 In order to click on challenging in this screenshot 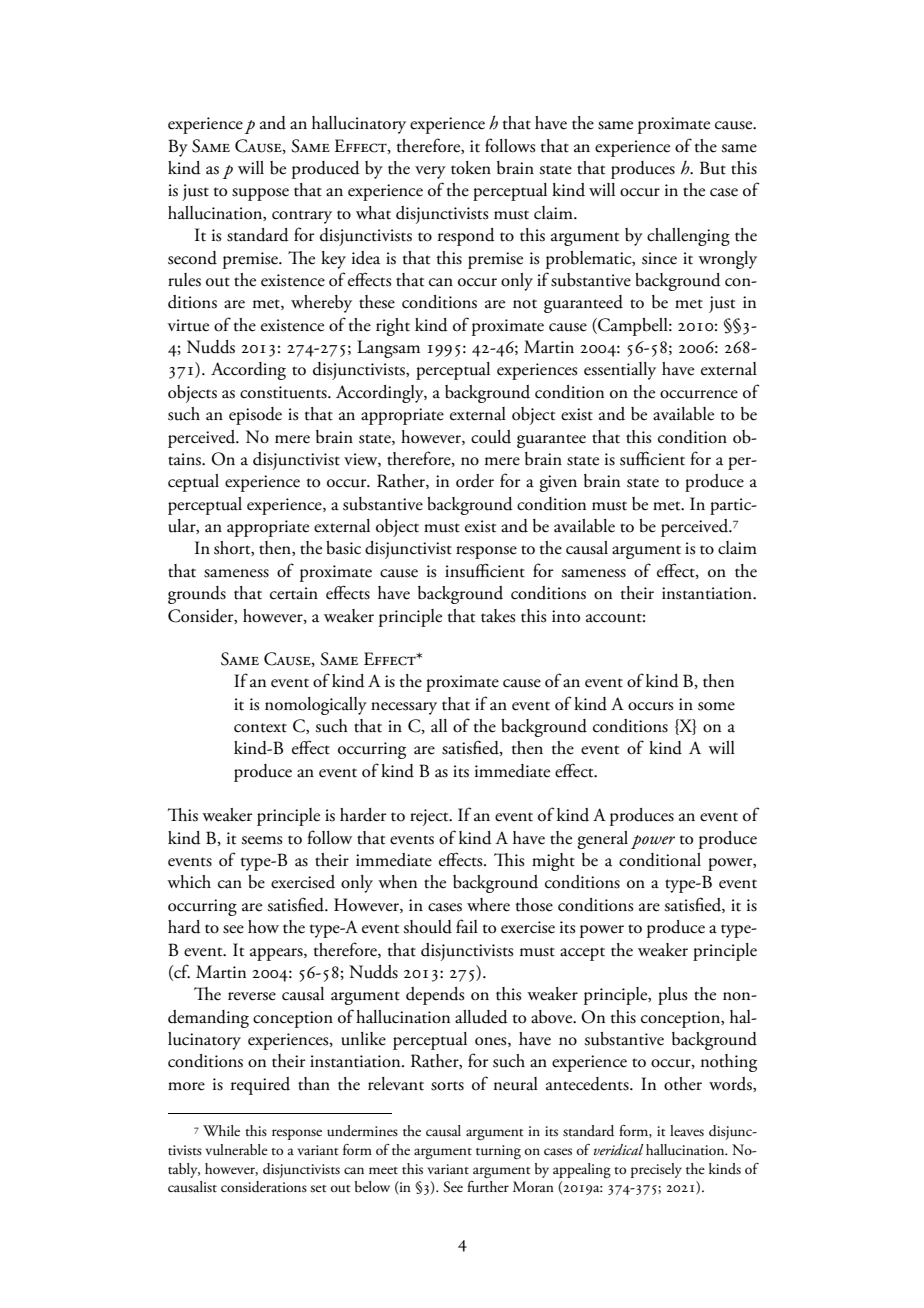, I will do `click(688, 237)`.
